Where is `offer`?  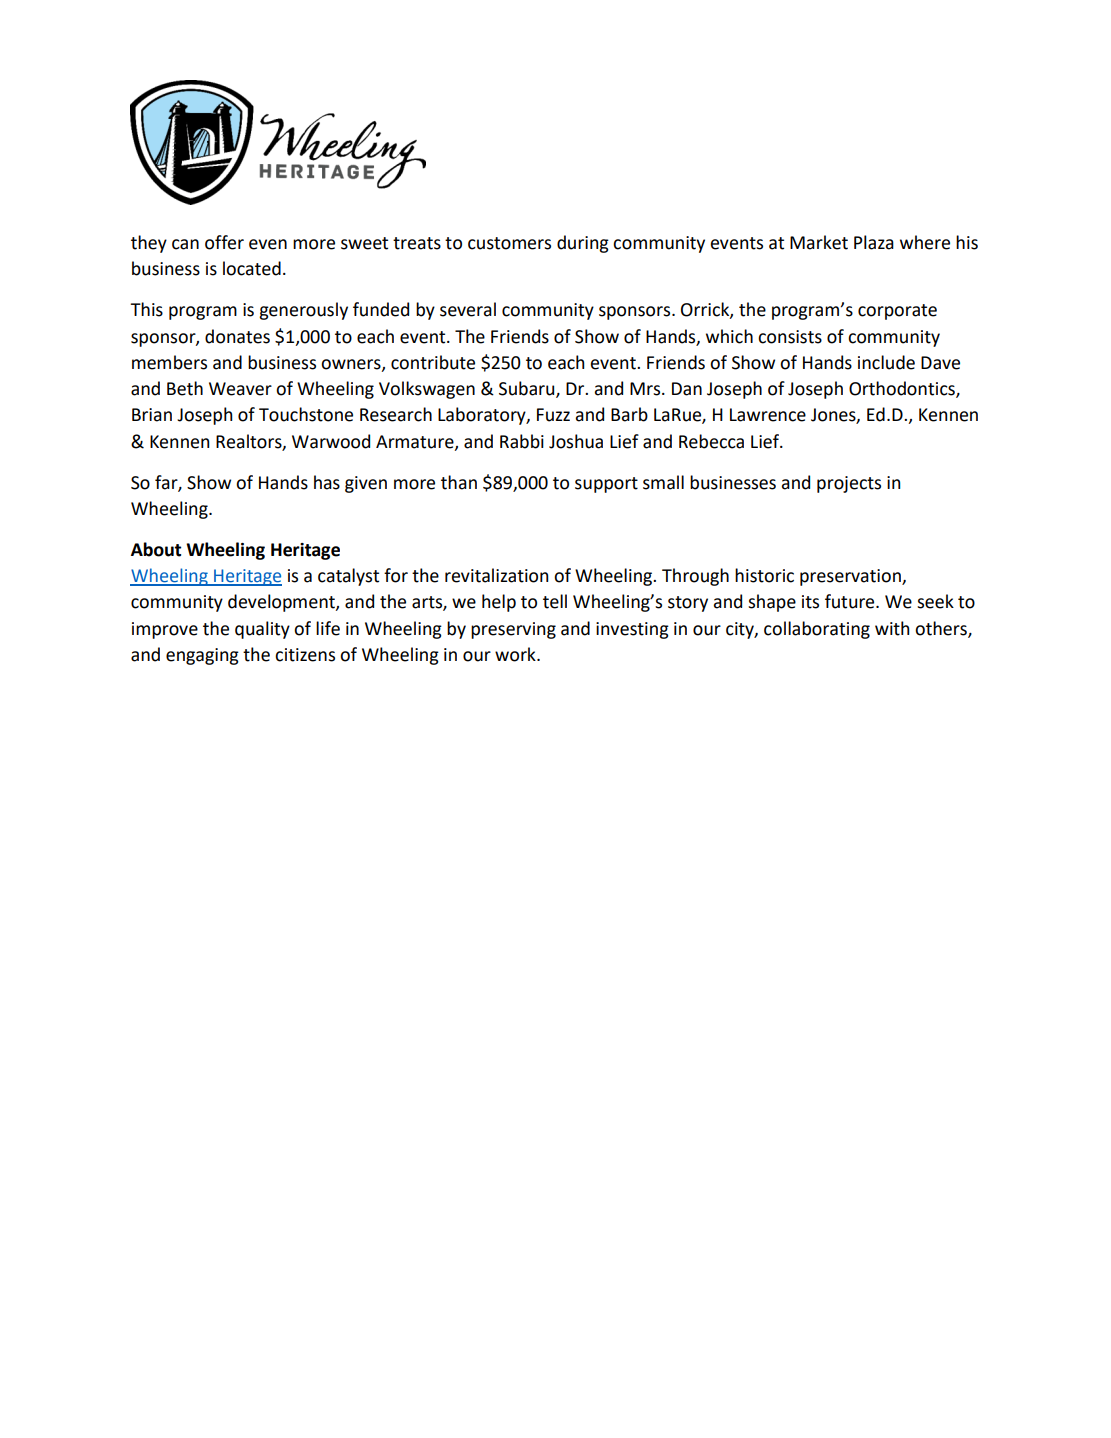 offer is located at coordinates (224, 242).
